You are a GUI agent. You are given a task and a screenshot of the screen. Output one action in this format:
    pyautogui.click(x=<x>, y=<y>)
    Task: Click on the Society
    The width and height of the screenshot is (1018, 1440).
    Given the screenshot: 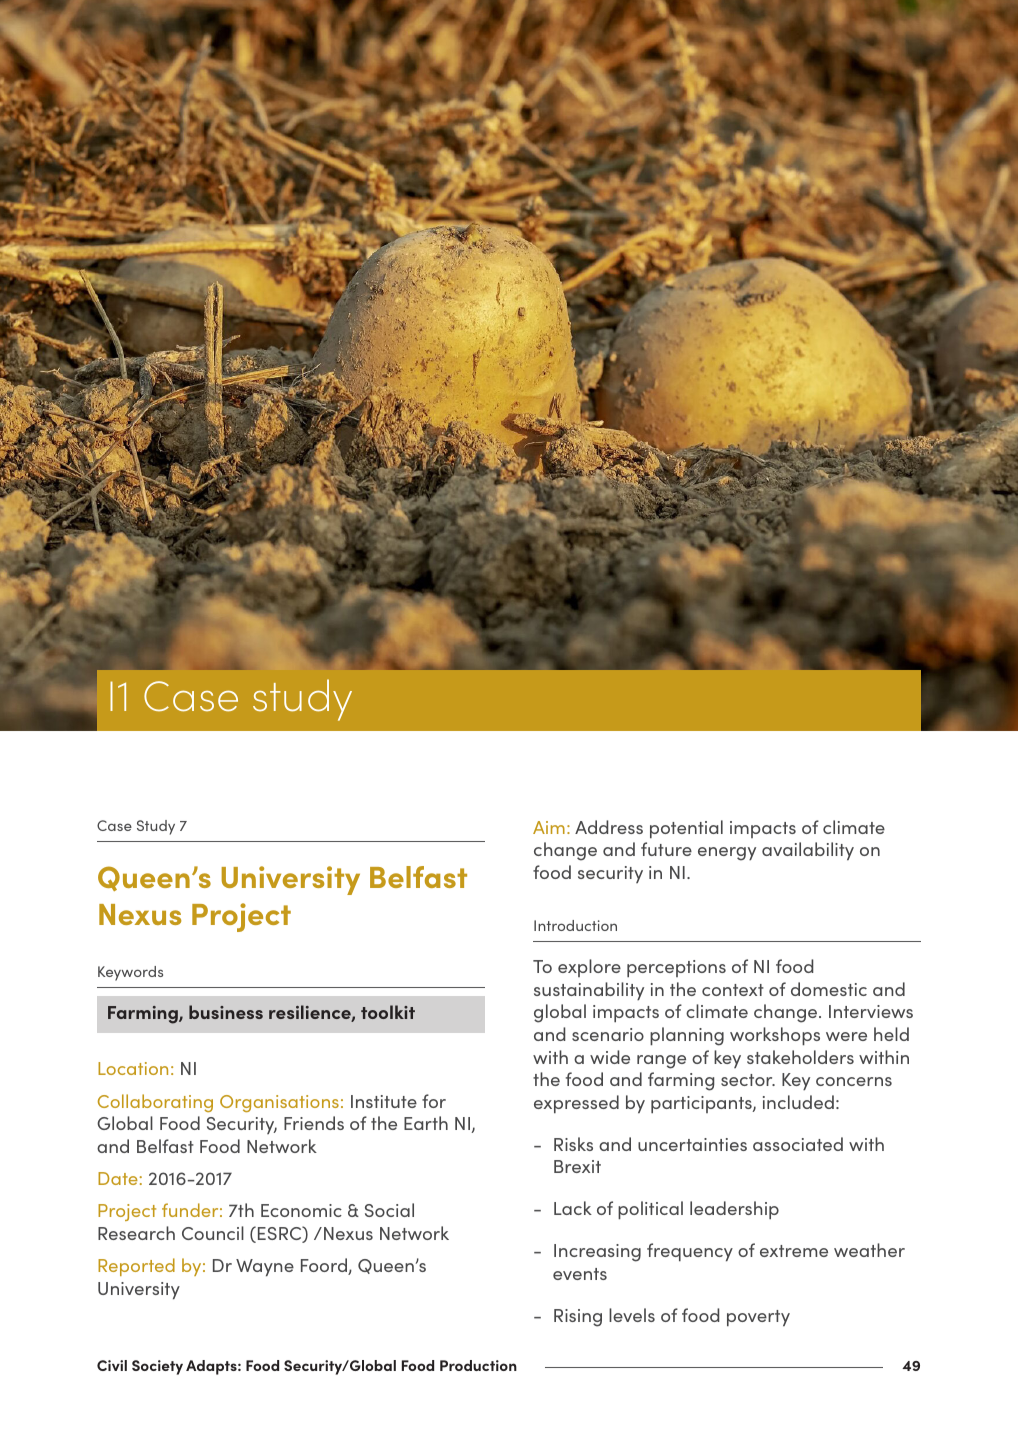 What is the action you would take?
    pyautogui.click(x=157, y=1367)
